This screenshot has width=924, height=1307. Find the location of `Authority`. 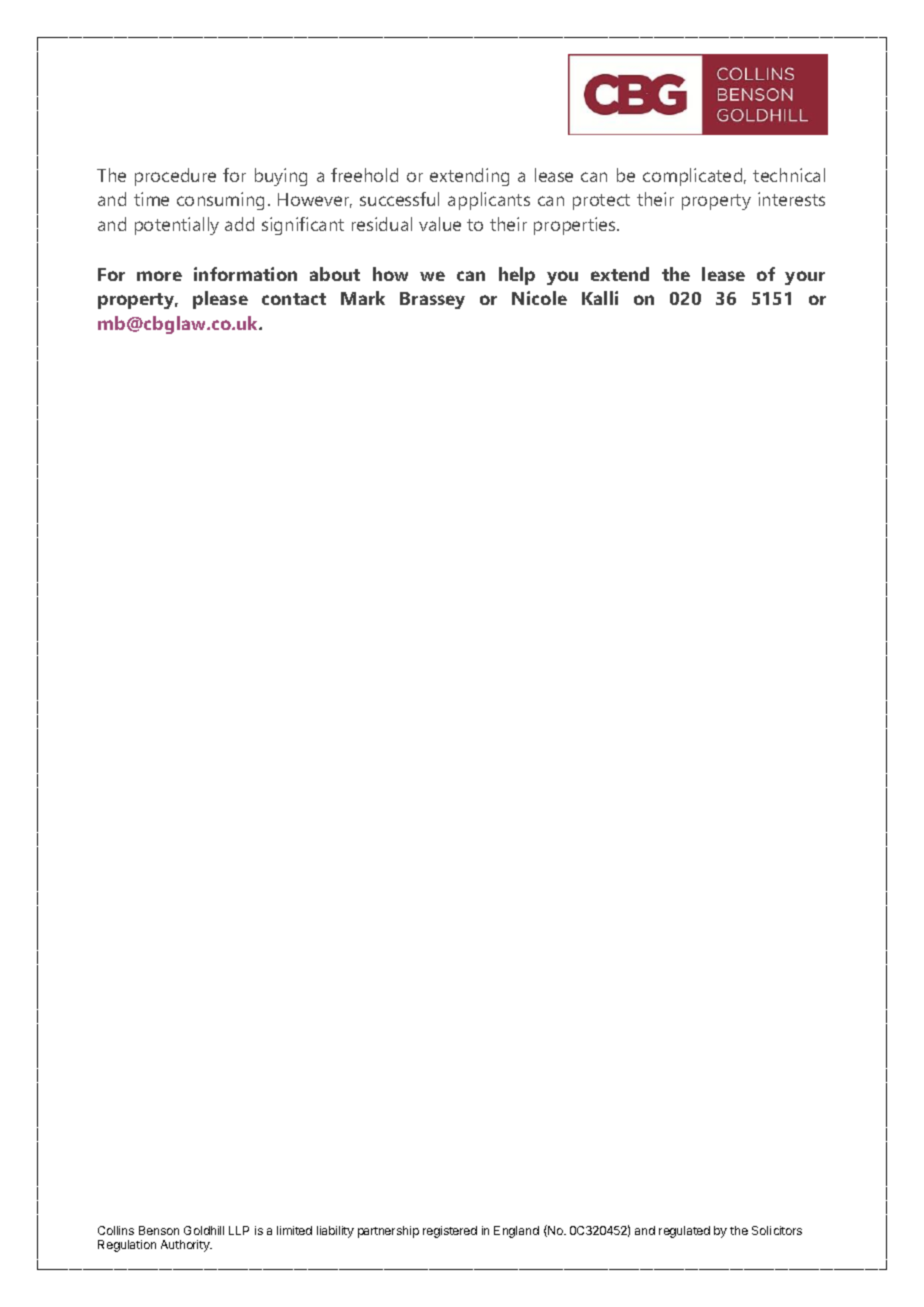

Authority is located at coordinates (186, 1246).
